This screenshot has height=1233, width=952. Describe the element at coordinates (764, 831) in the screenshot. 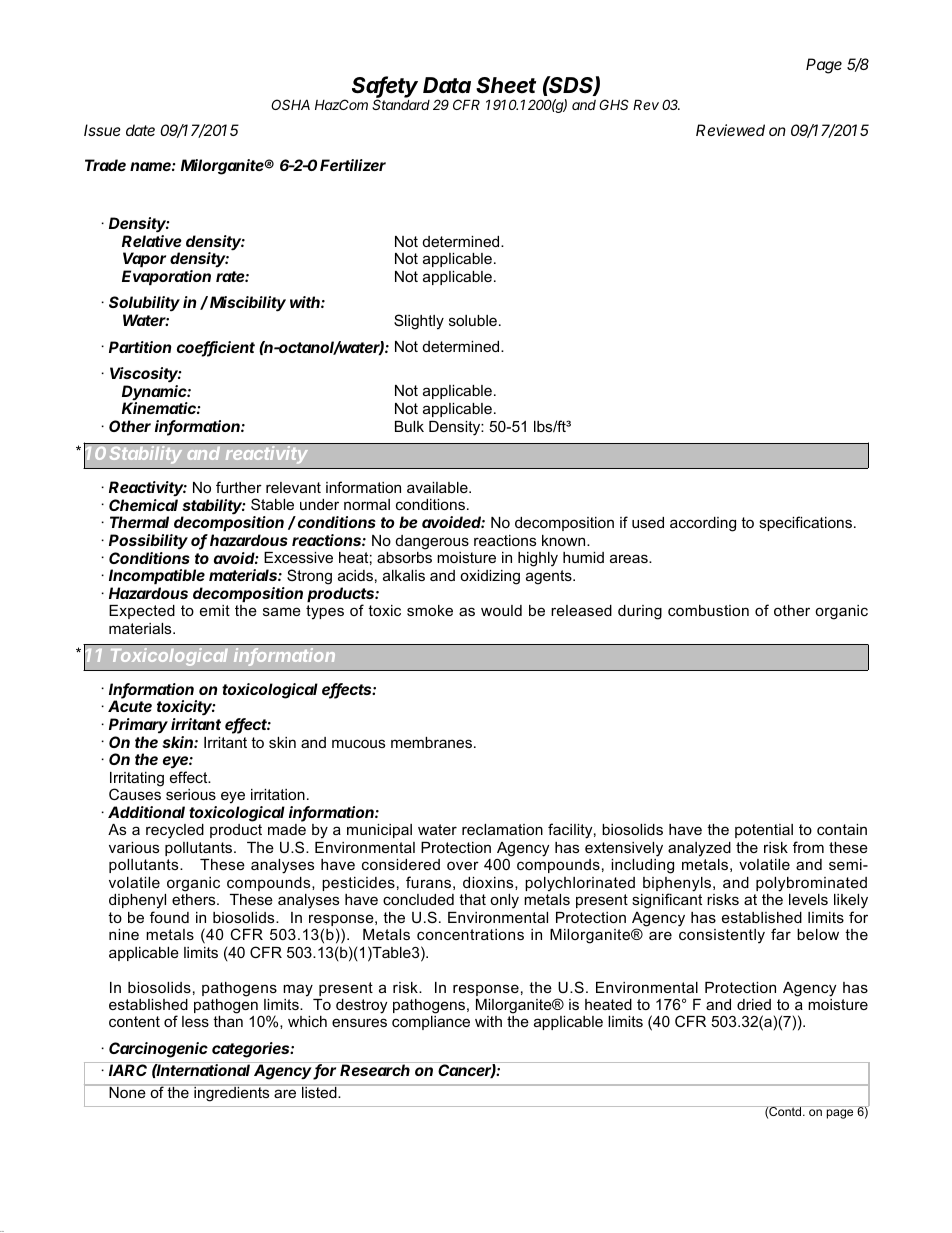

I see `potential` at that location.
